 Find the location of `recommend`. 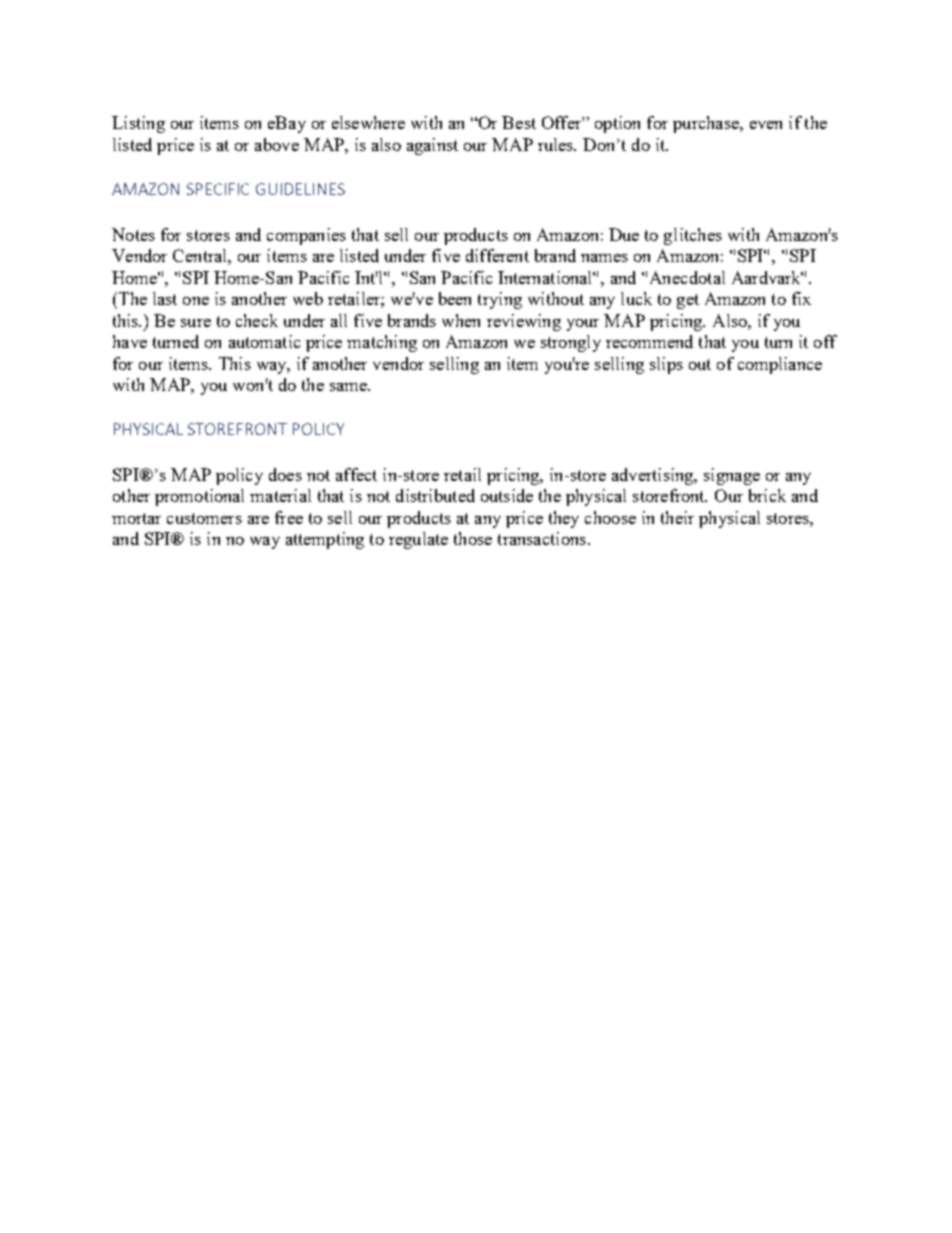

recommend is located at coordinates (649, 341).
